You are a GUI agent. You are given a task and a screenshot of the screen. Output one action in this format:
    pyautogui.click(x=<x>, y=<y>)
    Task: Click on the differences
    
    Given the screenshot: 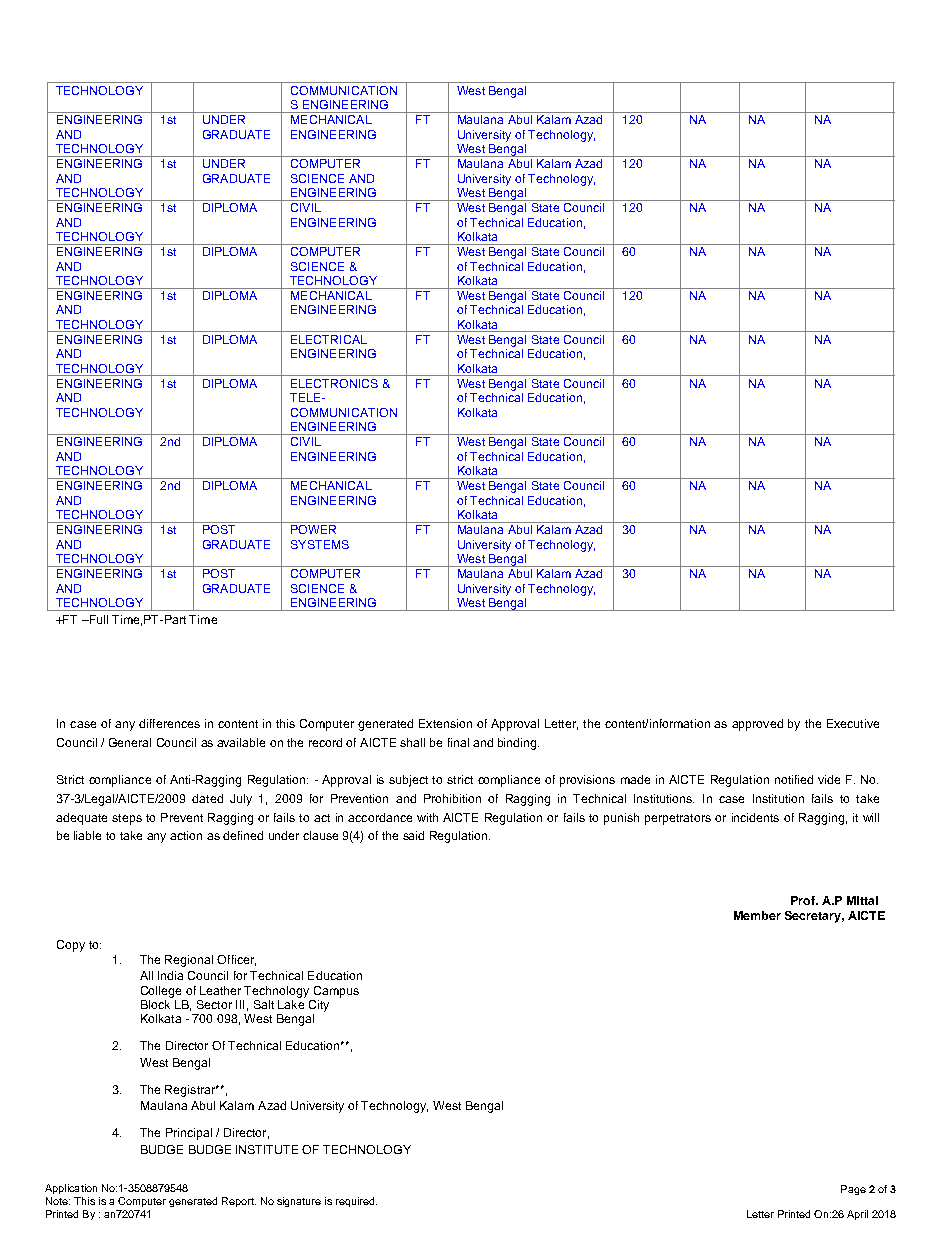 What is the action you would take?
    pyautogui.click(x=169, y=723)
